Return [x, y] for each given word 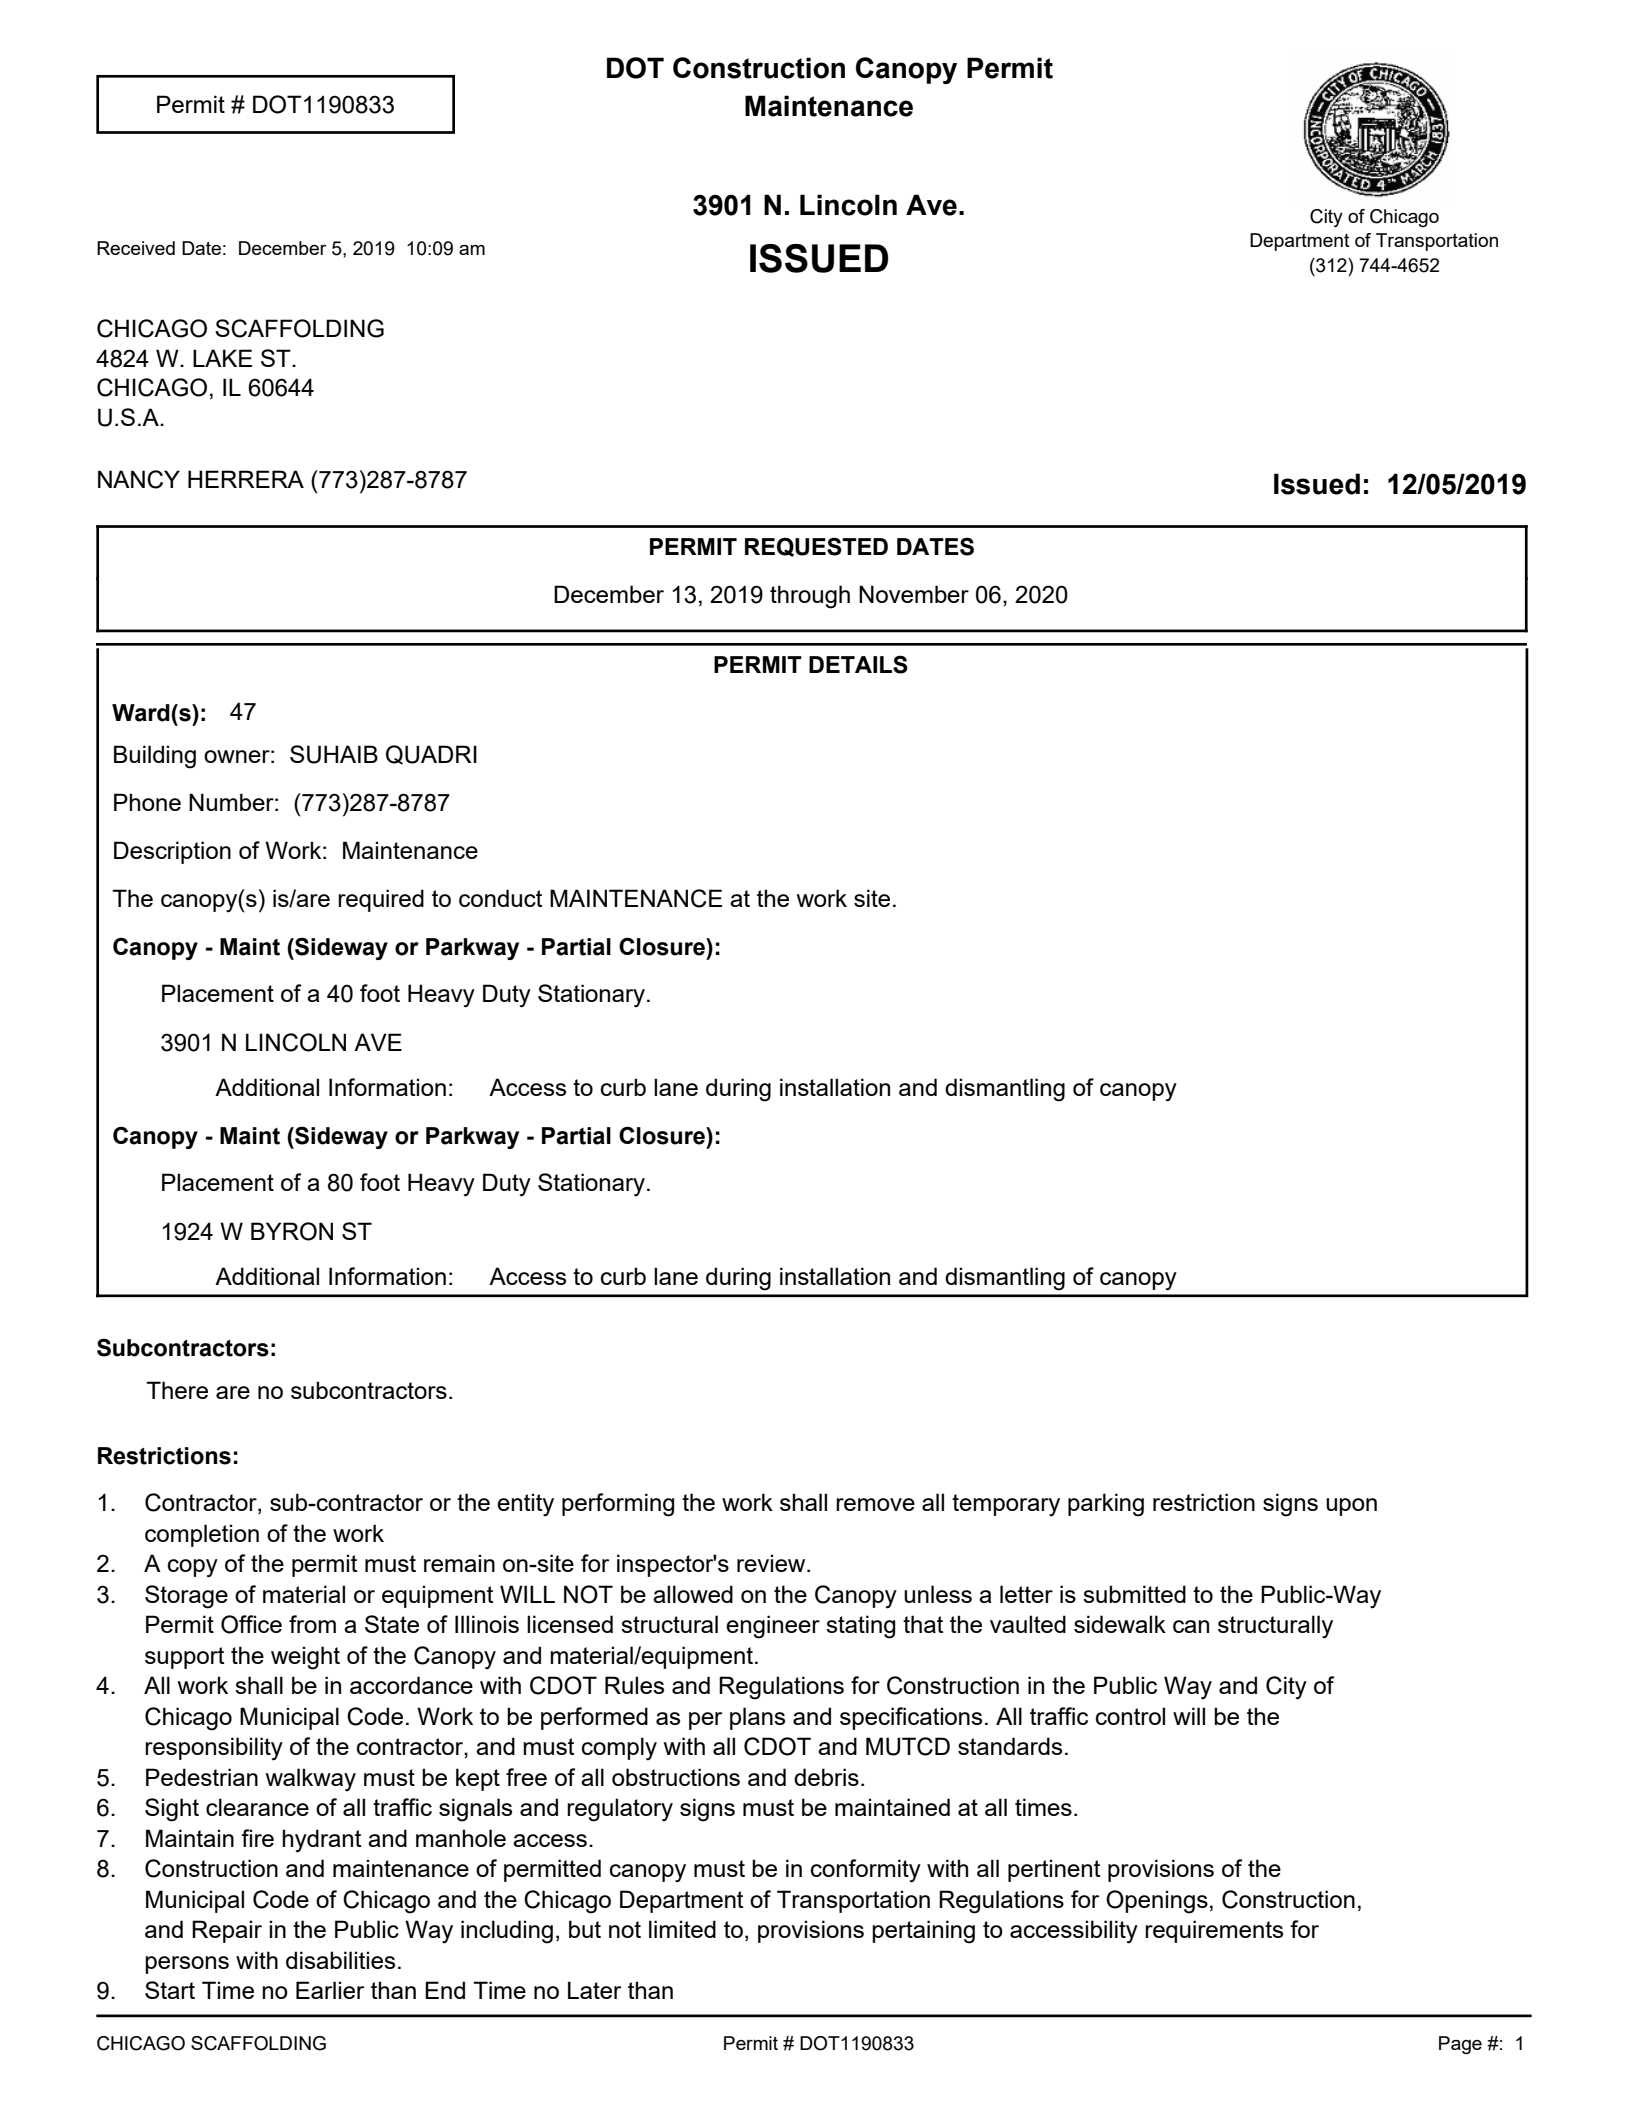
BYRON [292, 1231]
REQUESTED [816, 547]
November [914, 594]
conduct [501, 898]
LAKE [222, 358]
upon [1351, 1507]
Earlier [330, 1990]
